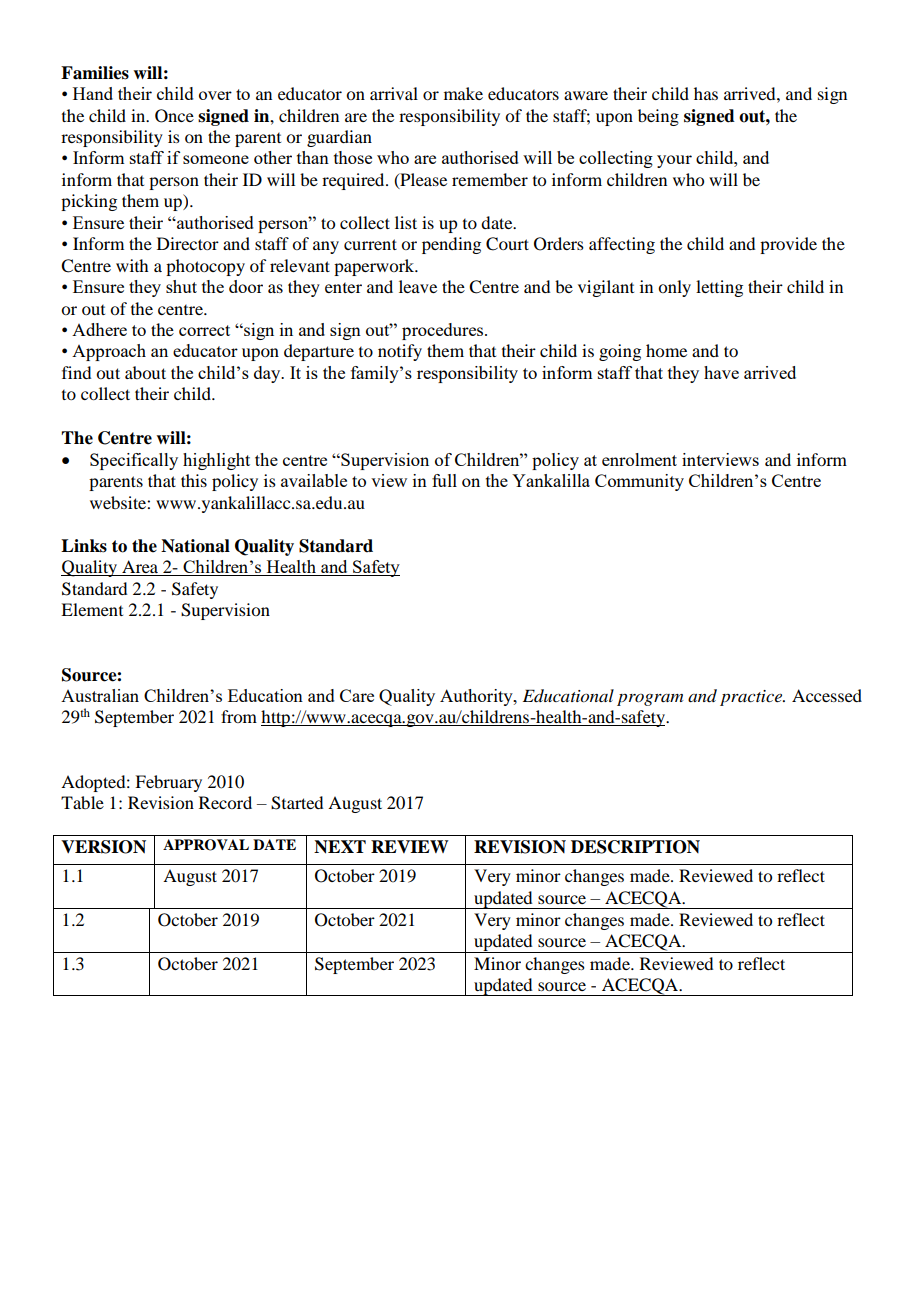  What do you see at coordinates (639, 482) in the image?
I see `Community` at bounding box center [639, 482].
